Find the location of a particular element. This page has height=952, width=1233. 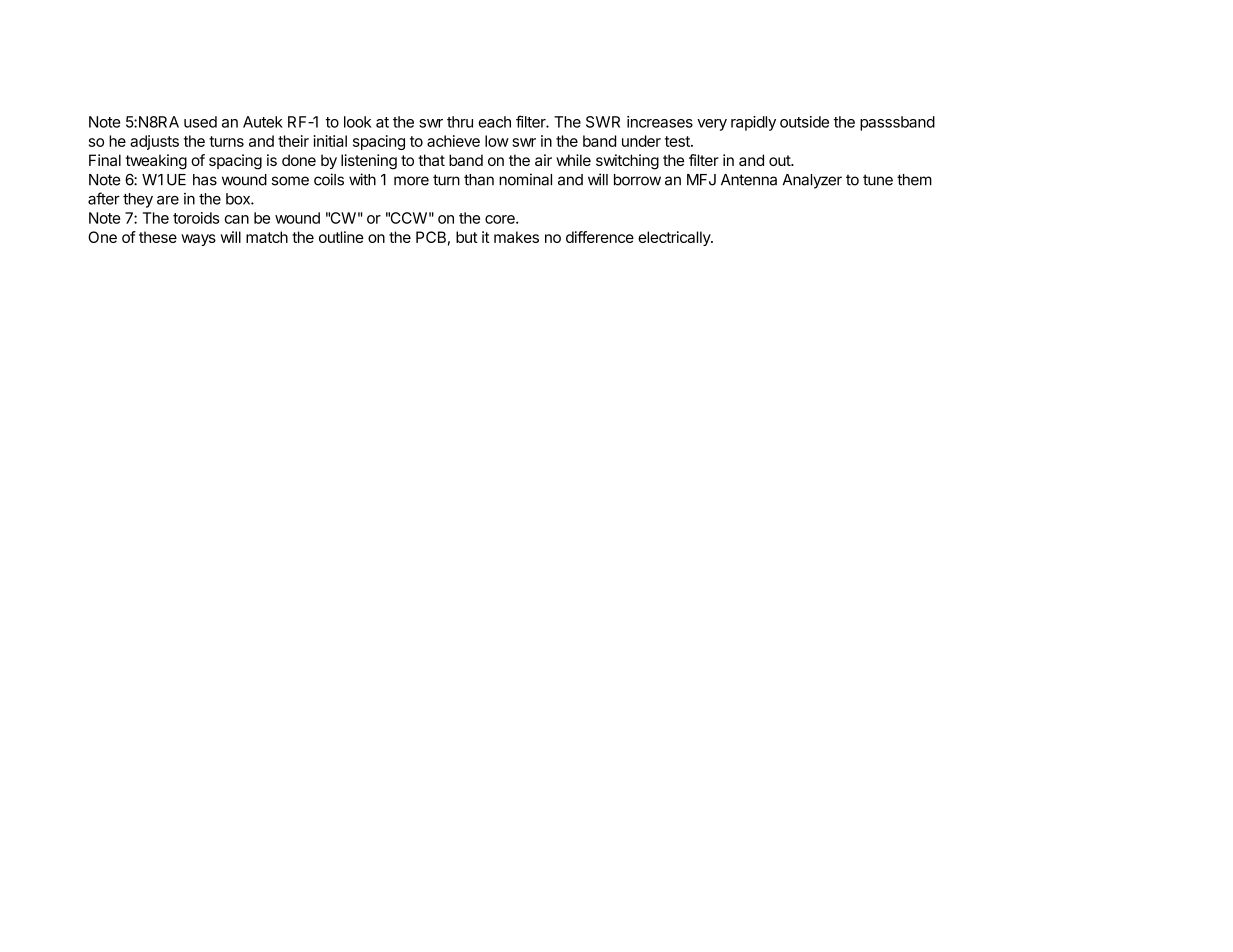

than is located at coordinates (479, 180).
